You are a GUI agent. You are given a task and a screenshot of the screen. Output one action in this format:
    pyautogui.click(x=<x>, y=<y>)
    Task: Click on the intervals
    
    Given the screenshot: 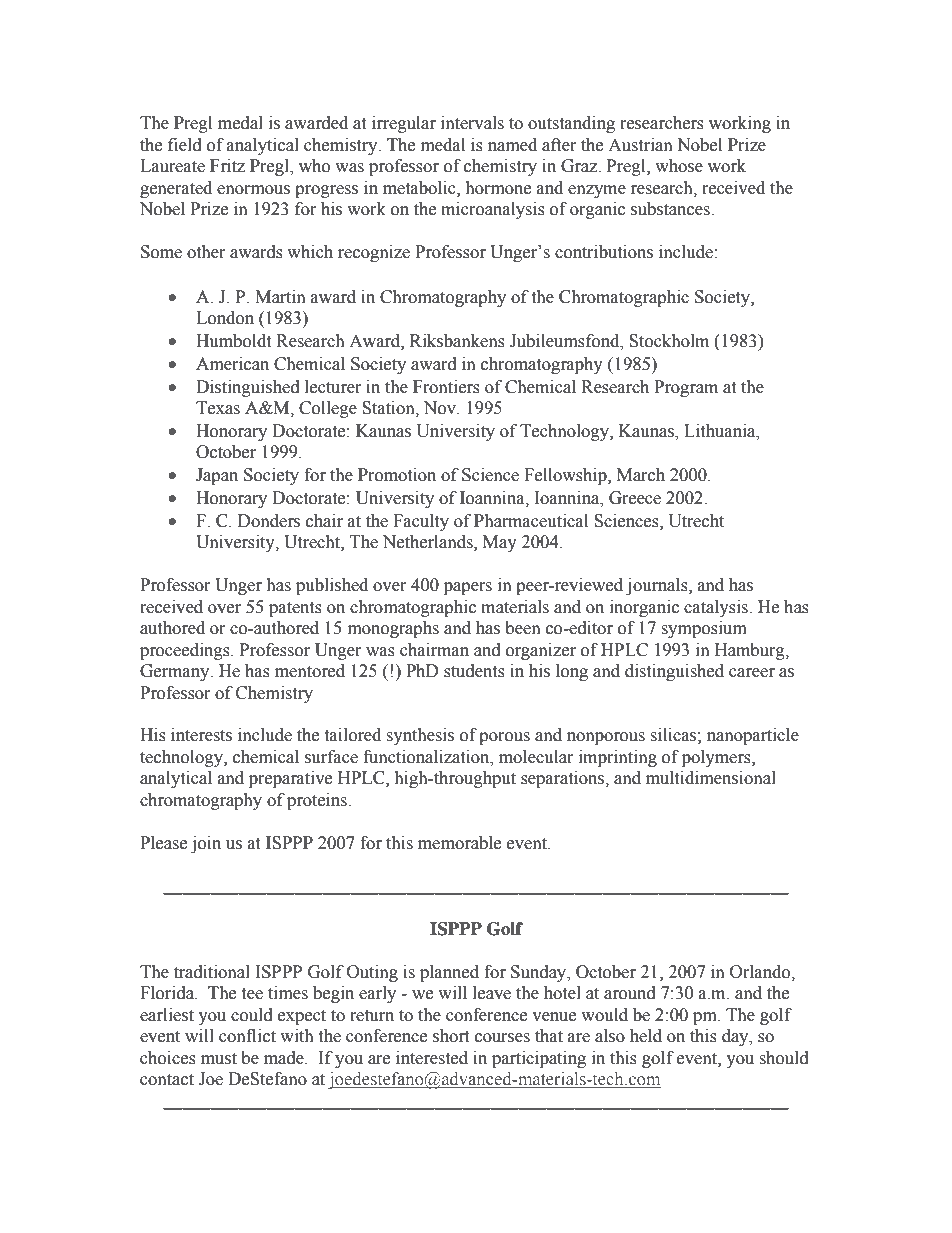 What is the action you would take?
    pyautogui.click(x=472, y=123)
